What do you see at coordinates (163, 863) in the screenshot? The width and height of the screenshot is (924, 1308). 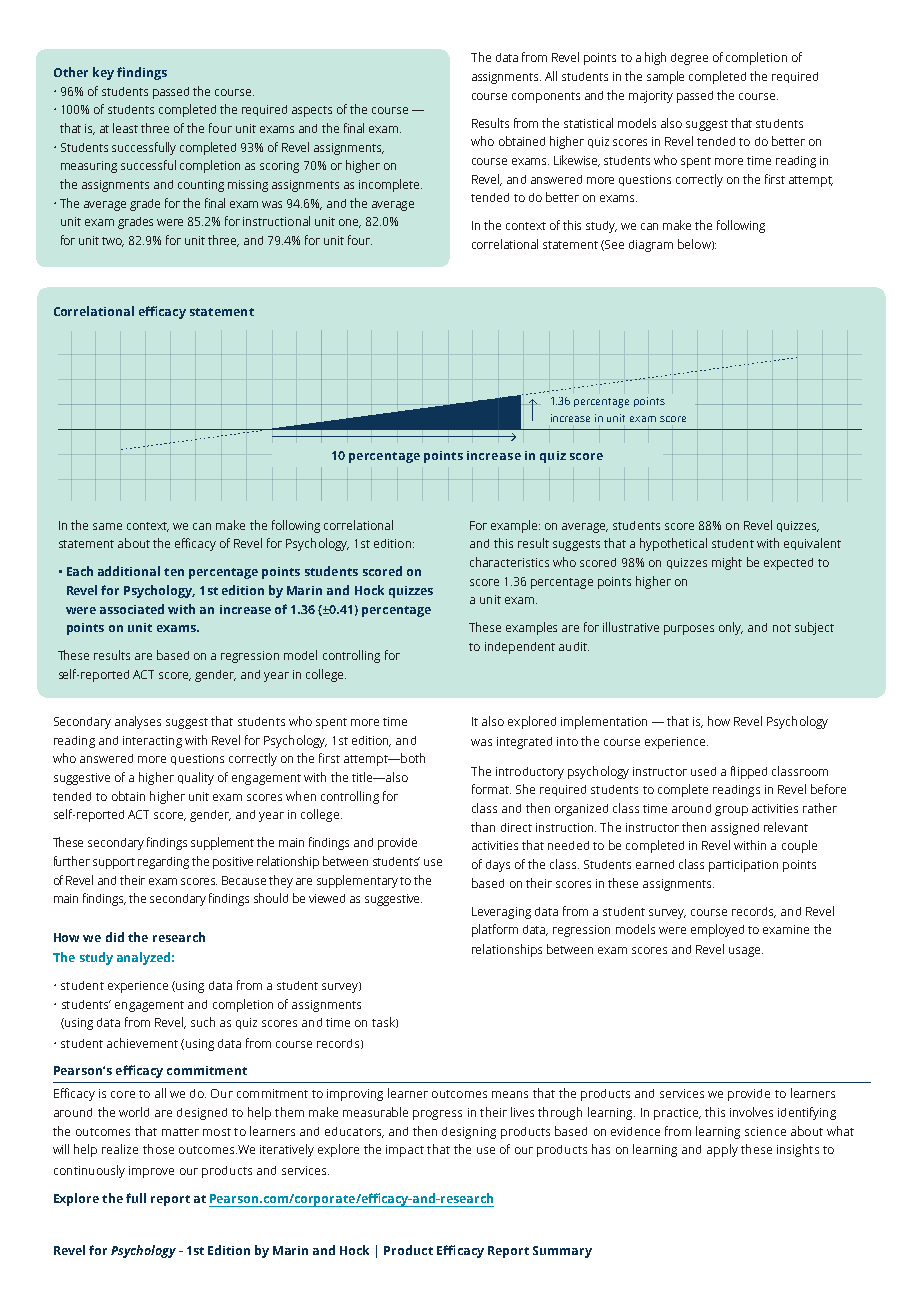 I see `regarding` at bounding box center [163, 863].
